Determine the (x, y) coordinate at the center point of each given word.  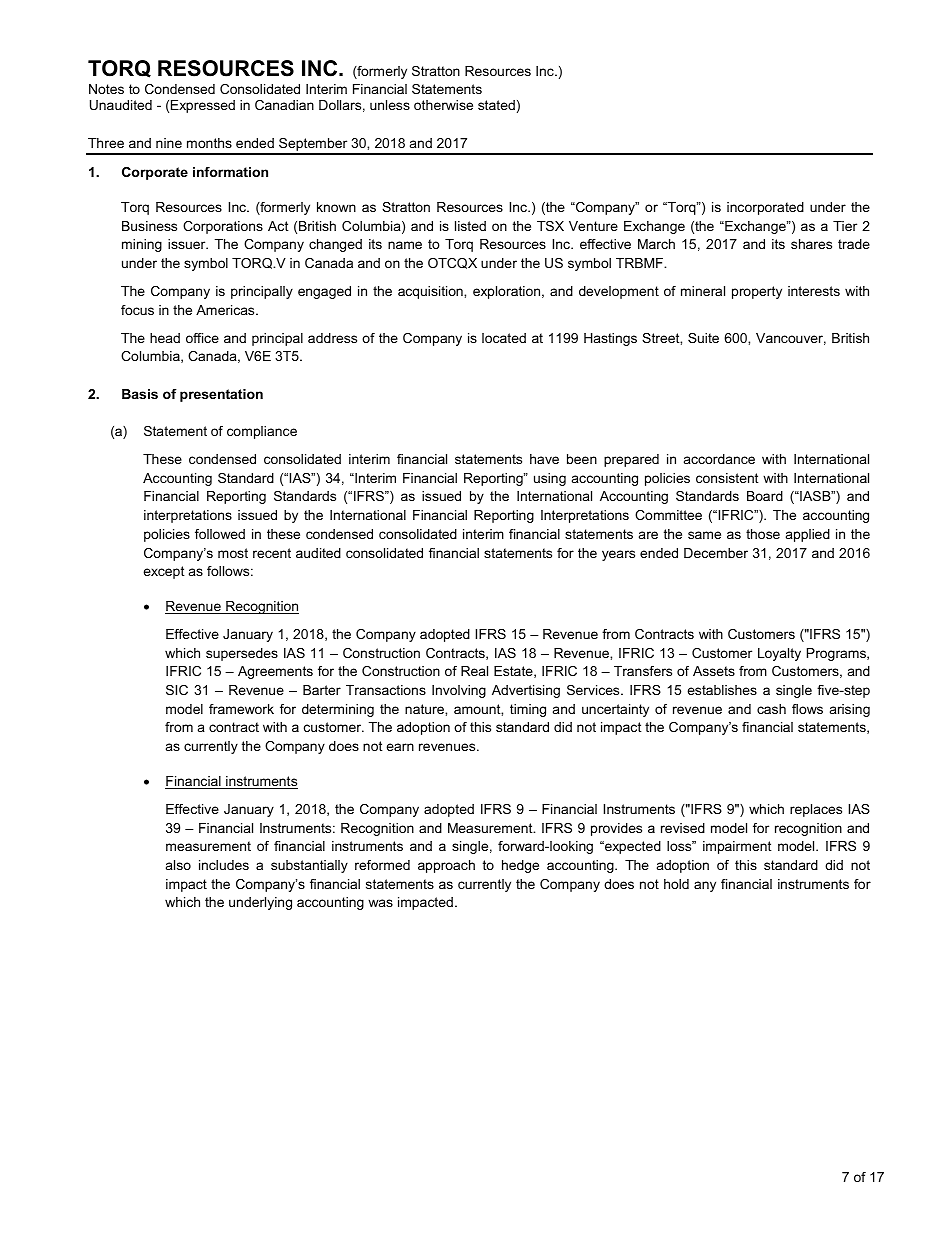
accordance (719, 459)
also (178, 865)
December (716, 553)
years (618, 555)
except (164, 572)
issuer (188, 244)
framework (241, 709)
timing (528, 710)
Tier (845, 226)
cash (771, 709)
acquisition (431, 292)
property (757, 292)
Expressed (203, 106)
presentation (221, 395)
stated (496, 105)
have (544, 459)
